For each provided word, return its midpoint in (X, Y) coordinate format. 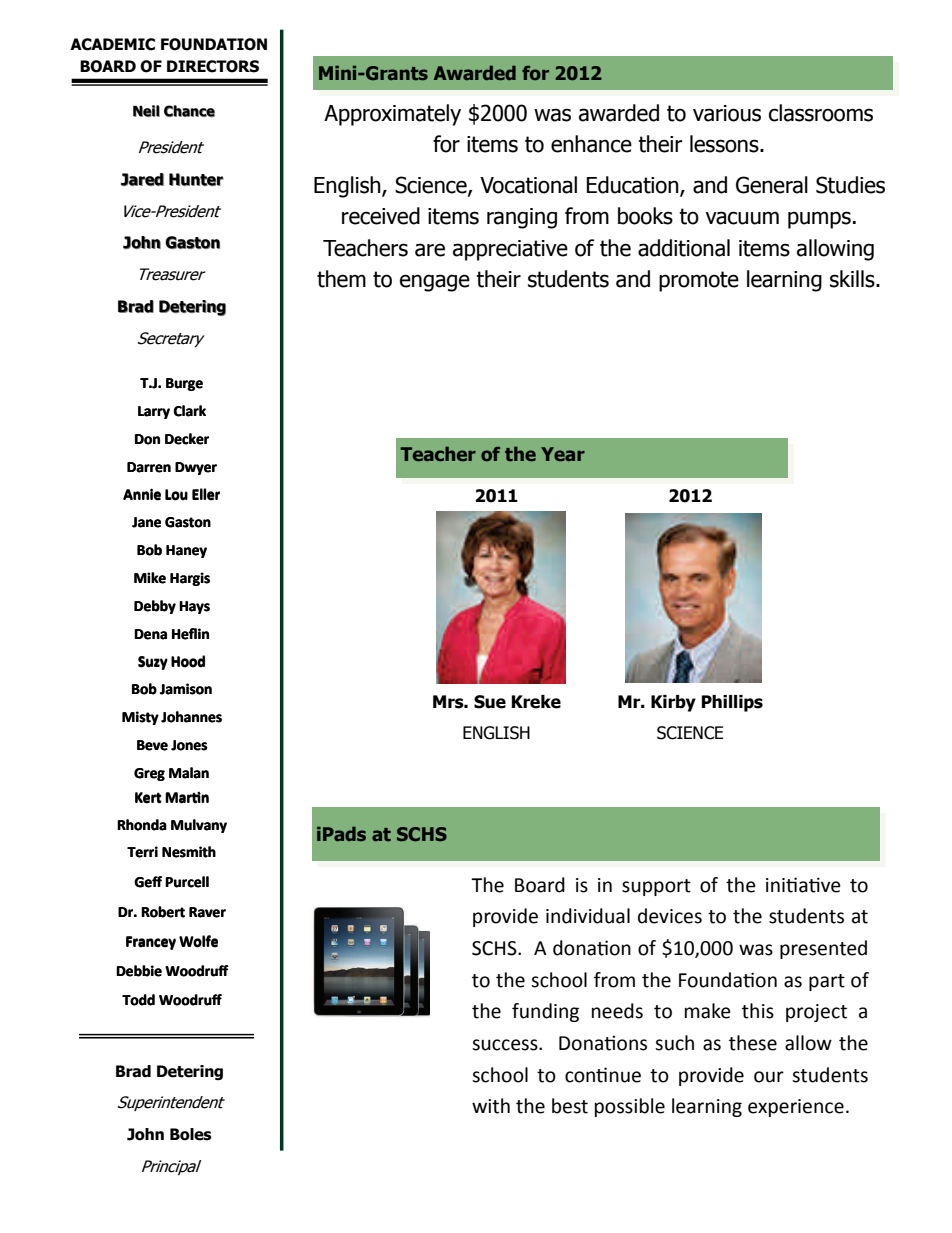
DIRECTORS (213, 66)
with (491, 1106)
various (727, 113)
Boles (191, 1134)
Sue (490, 702)
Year (563, 454)
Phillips (732, 703)
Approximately (392, 115)
